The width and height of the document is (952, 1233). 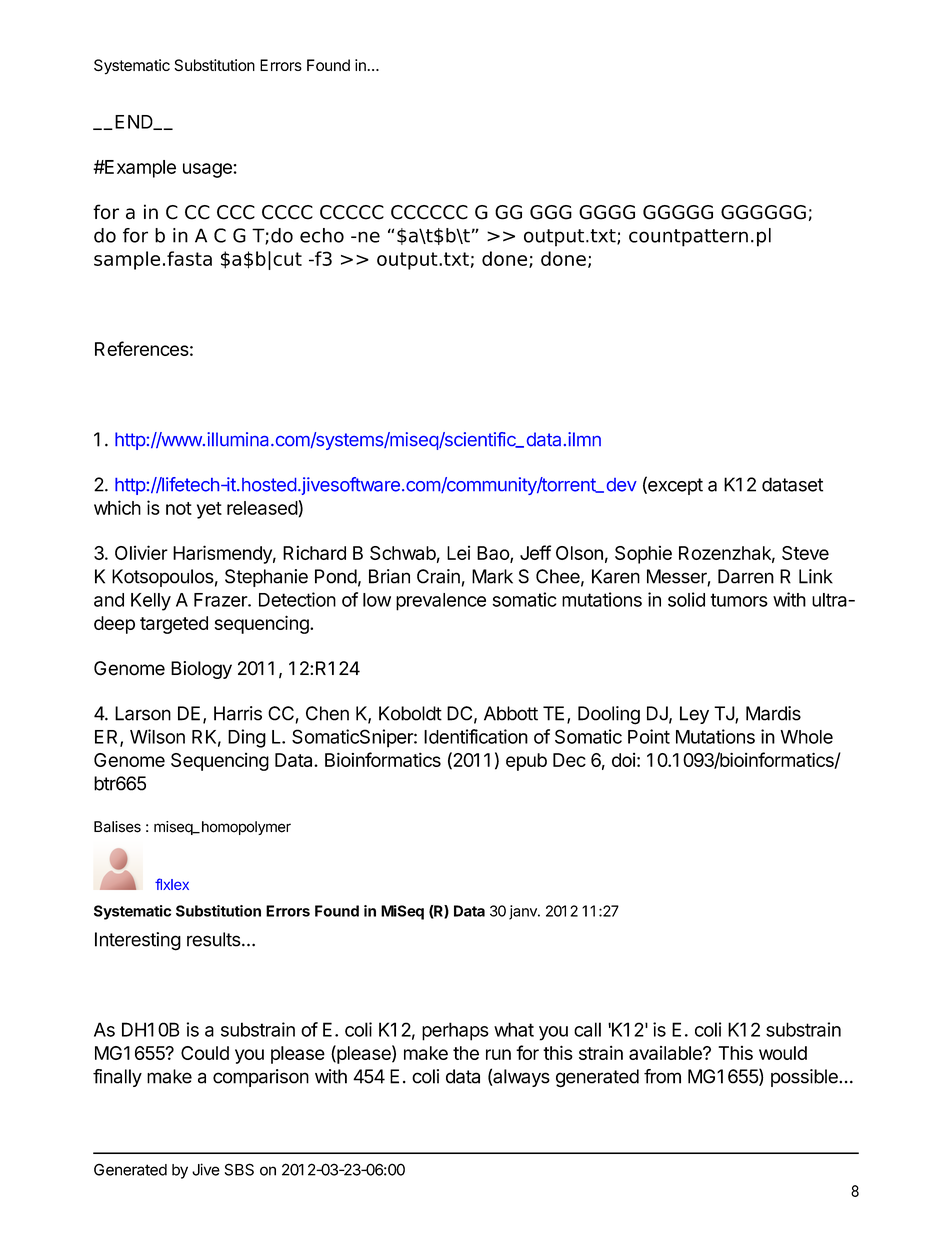 What do you see at coordinates (322, 235) in the document?
I see `echo` at bounding box center [322, 235].
